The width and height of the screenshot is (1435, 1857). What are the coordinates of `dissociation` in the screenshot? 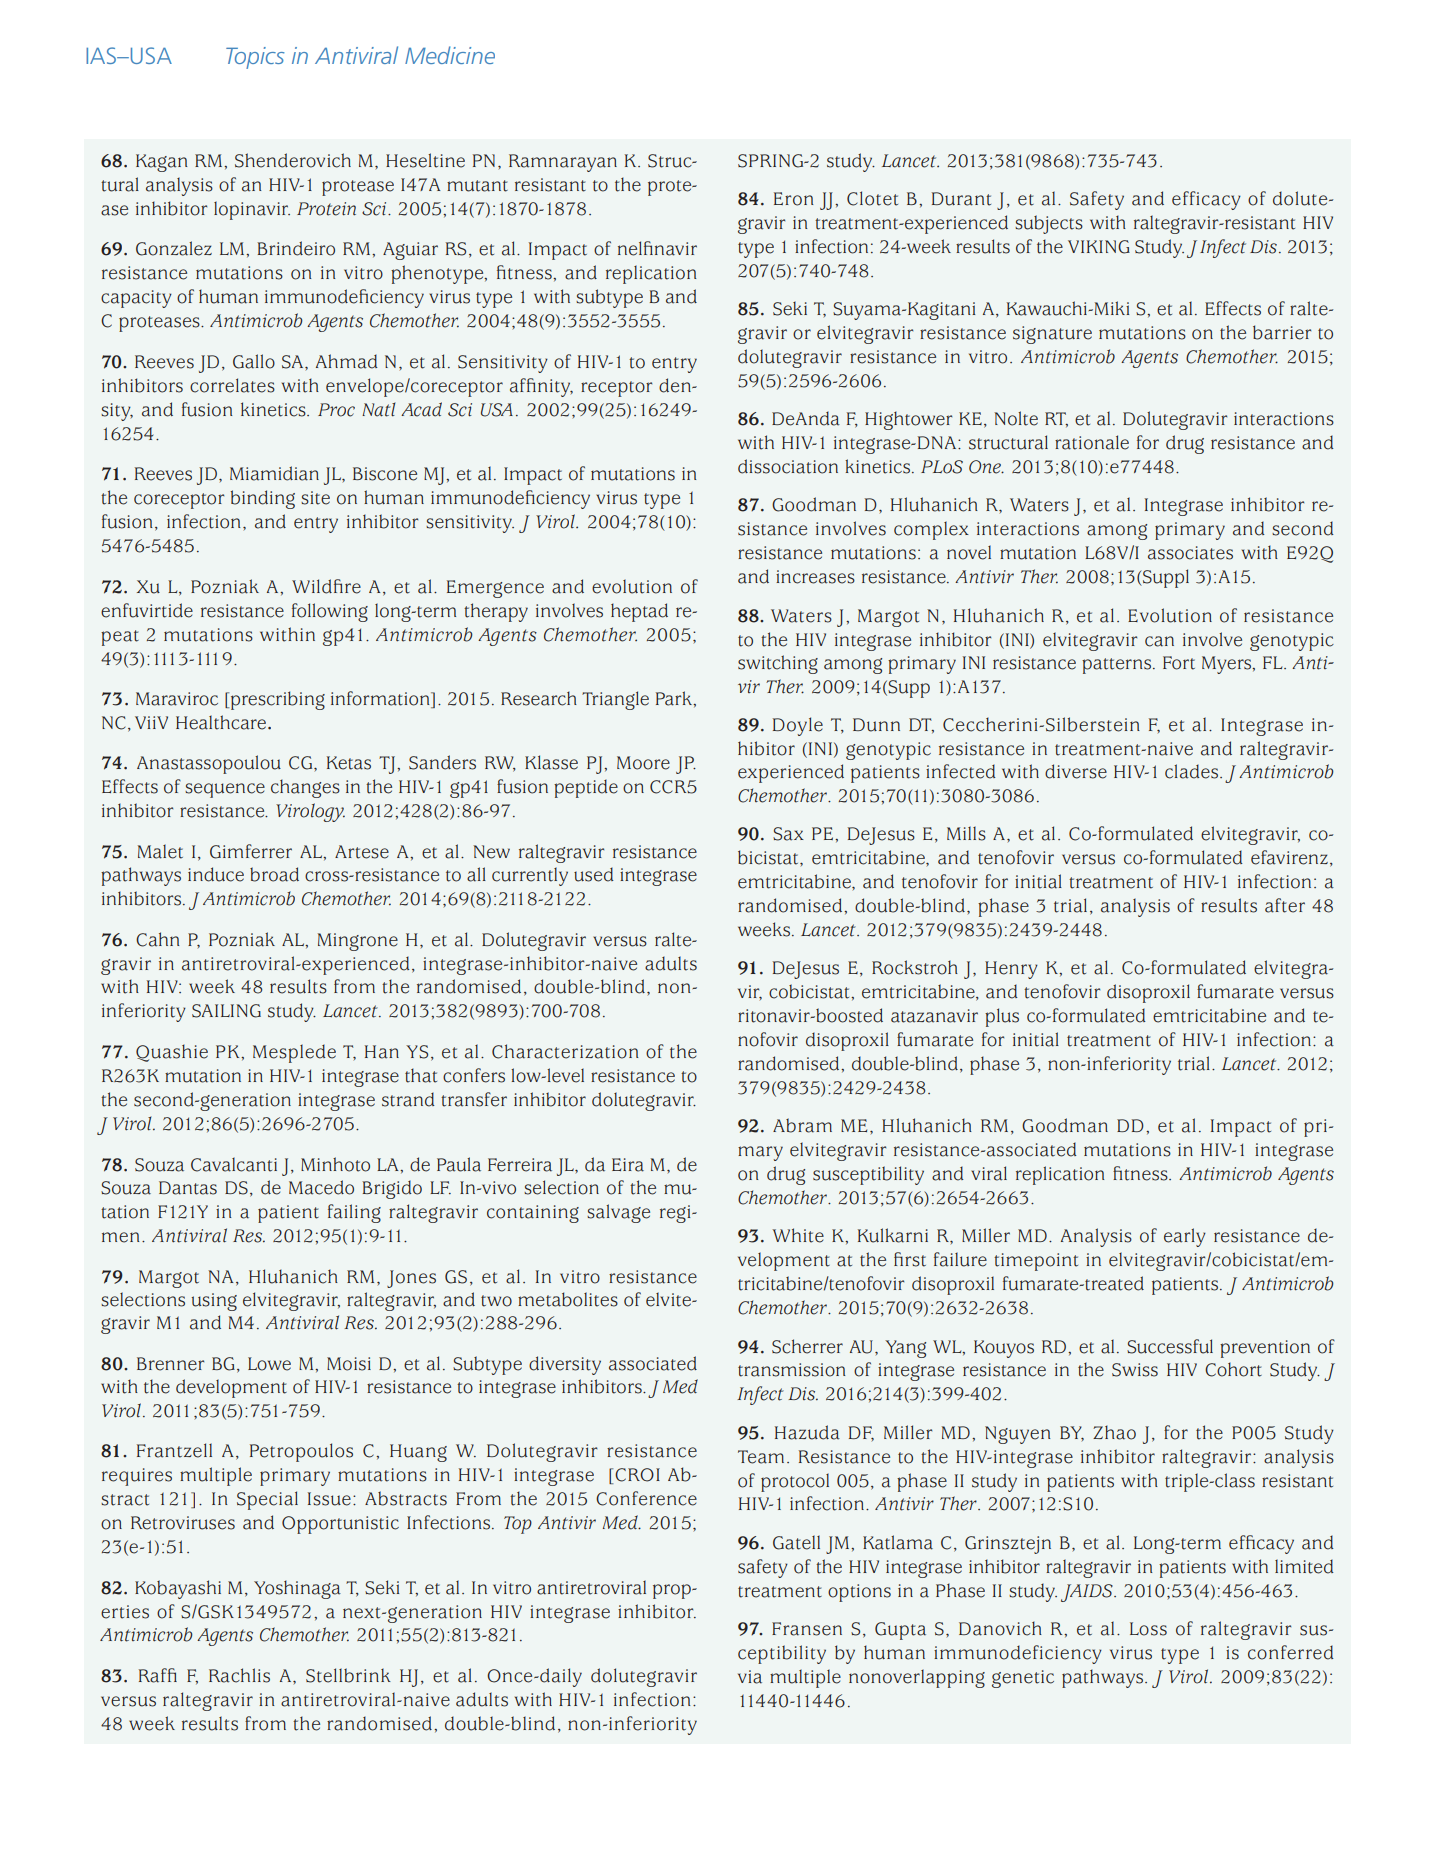 It's located at (788, 466).
